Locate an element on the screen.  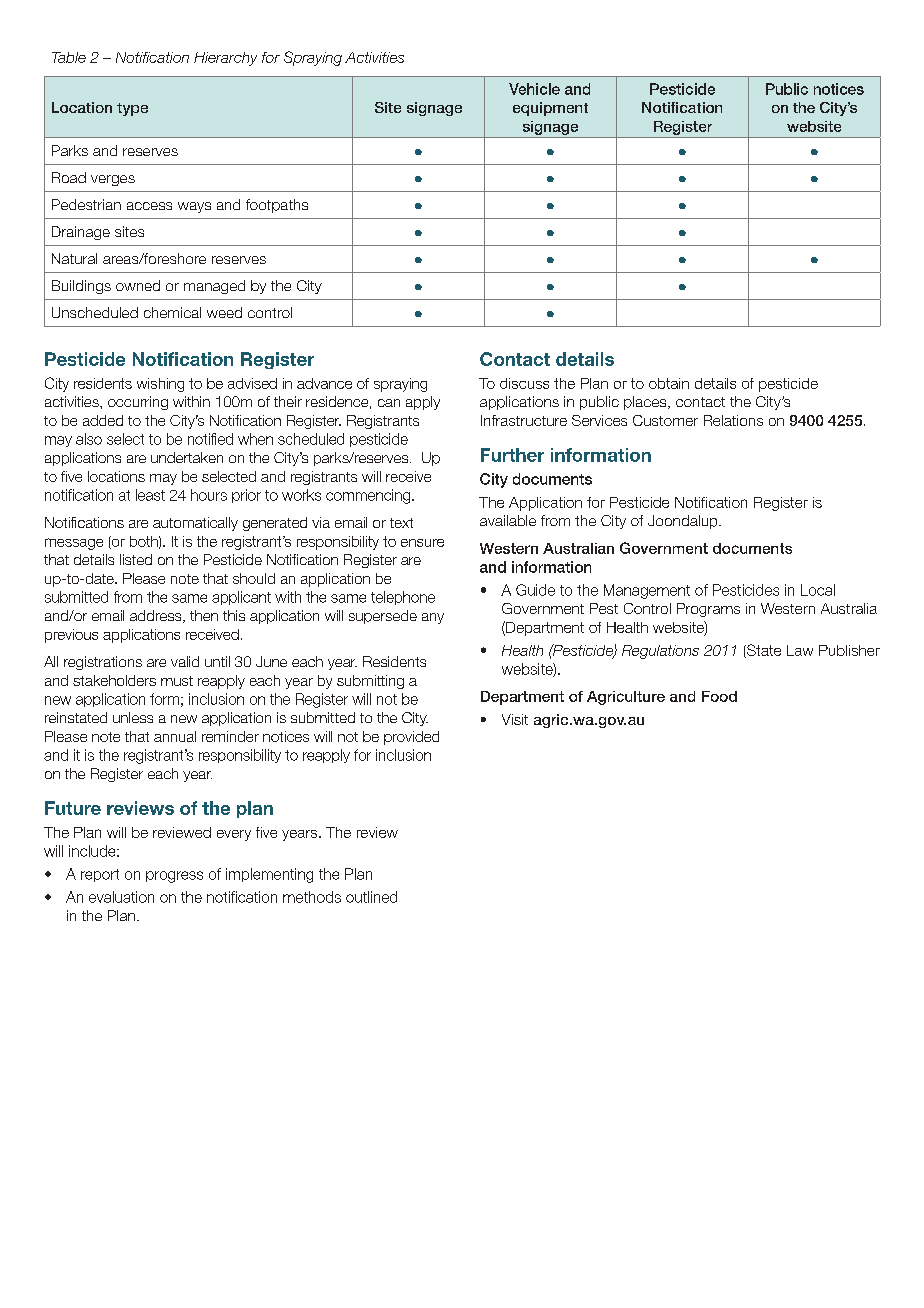
equipment is located at coordinates (550, 109).
